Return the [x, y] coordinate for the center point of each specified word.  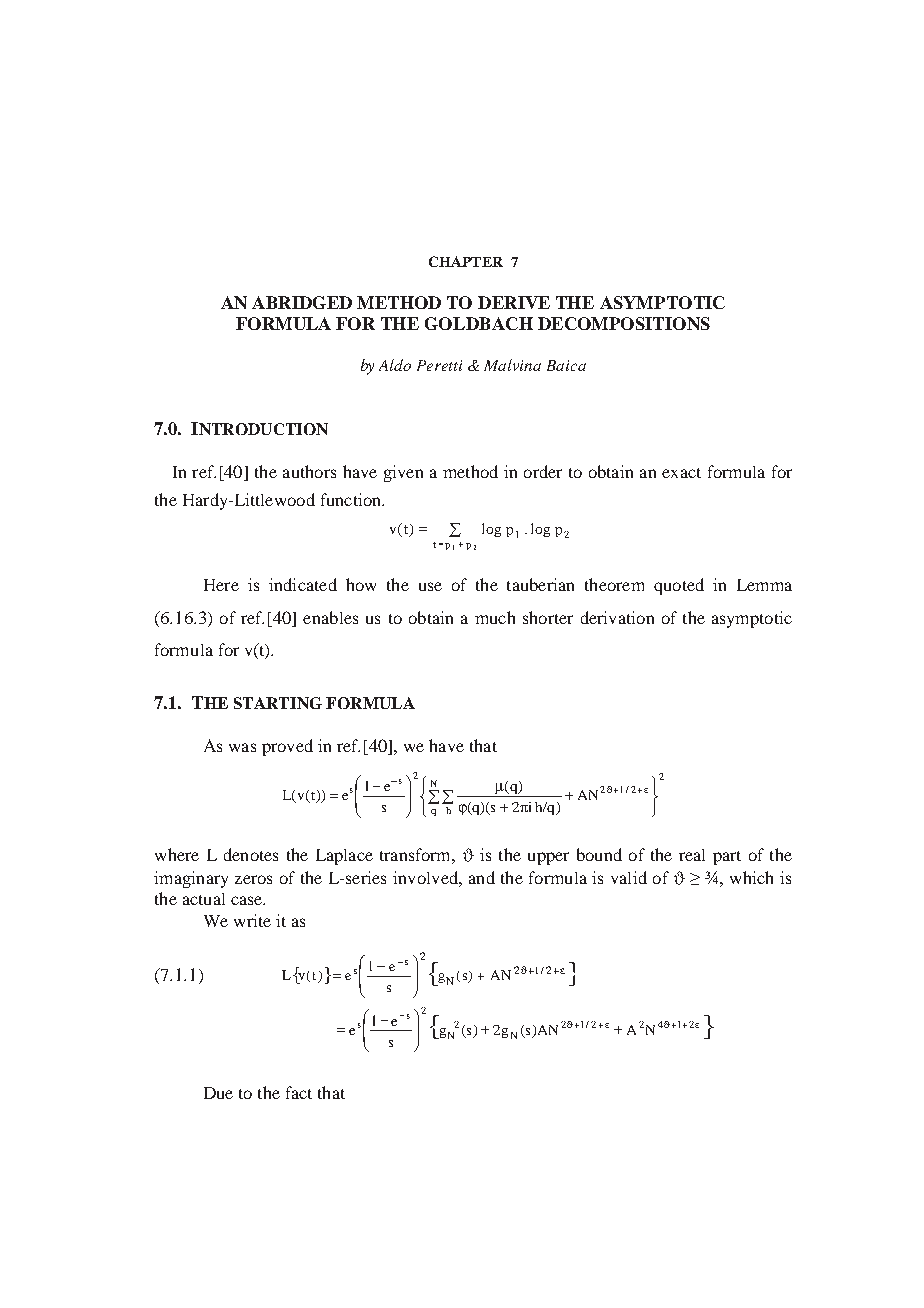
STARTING [278, 703]
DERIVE [514, 302]
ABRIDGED [302, 302]
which [751, 877]
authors [309, 471]
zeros [253, 879]
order [543, 471]
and [482, 877]
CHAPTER [466, 261]
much [495, 617]
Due [218, 1093]
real [692, 855]
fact [299, 1092]
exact [681, 473]
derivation [617, 617]
